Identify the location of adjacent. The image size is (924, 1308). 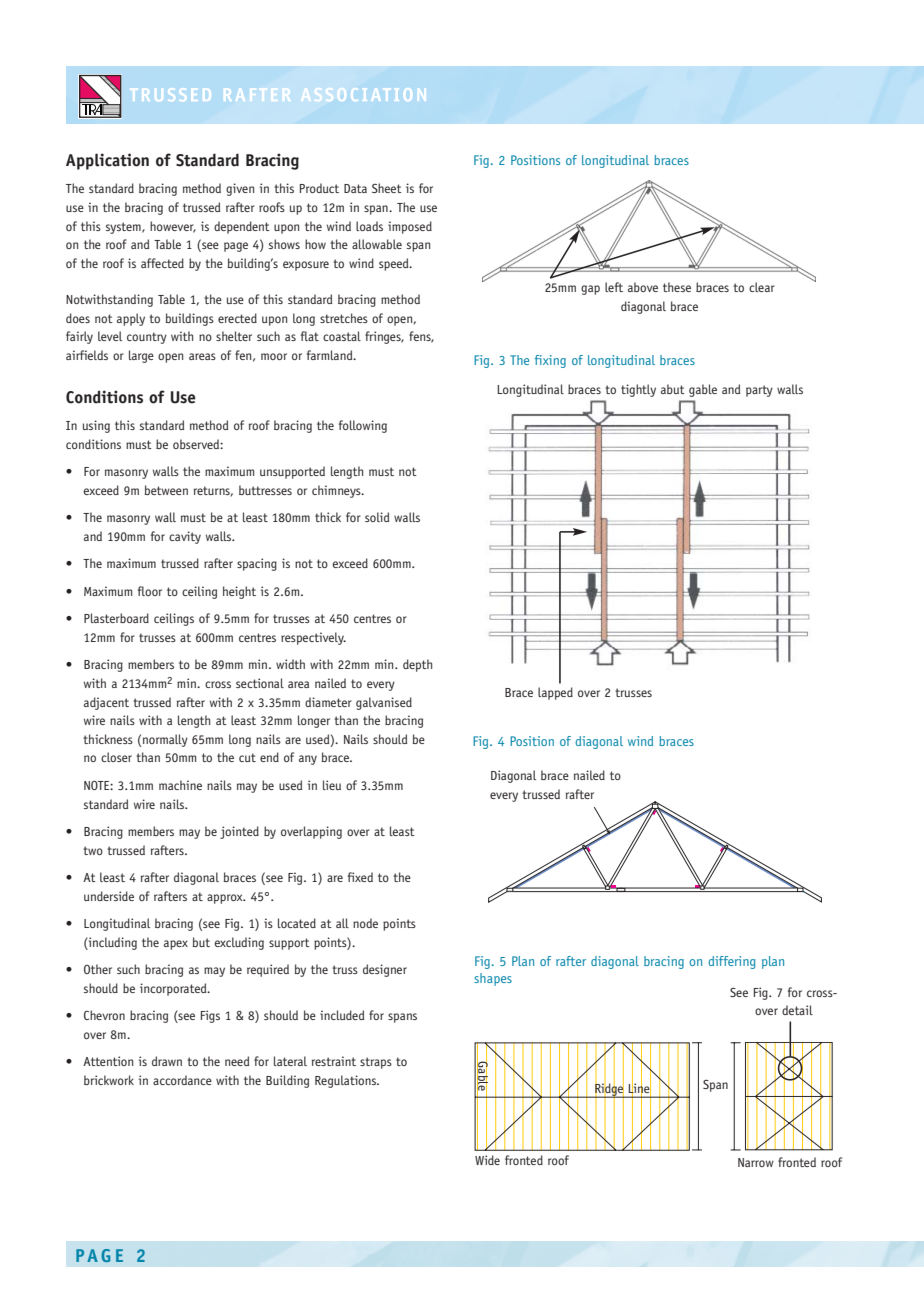
(106, 703).
